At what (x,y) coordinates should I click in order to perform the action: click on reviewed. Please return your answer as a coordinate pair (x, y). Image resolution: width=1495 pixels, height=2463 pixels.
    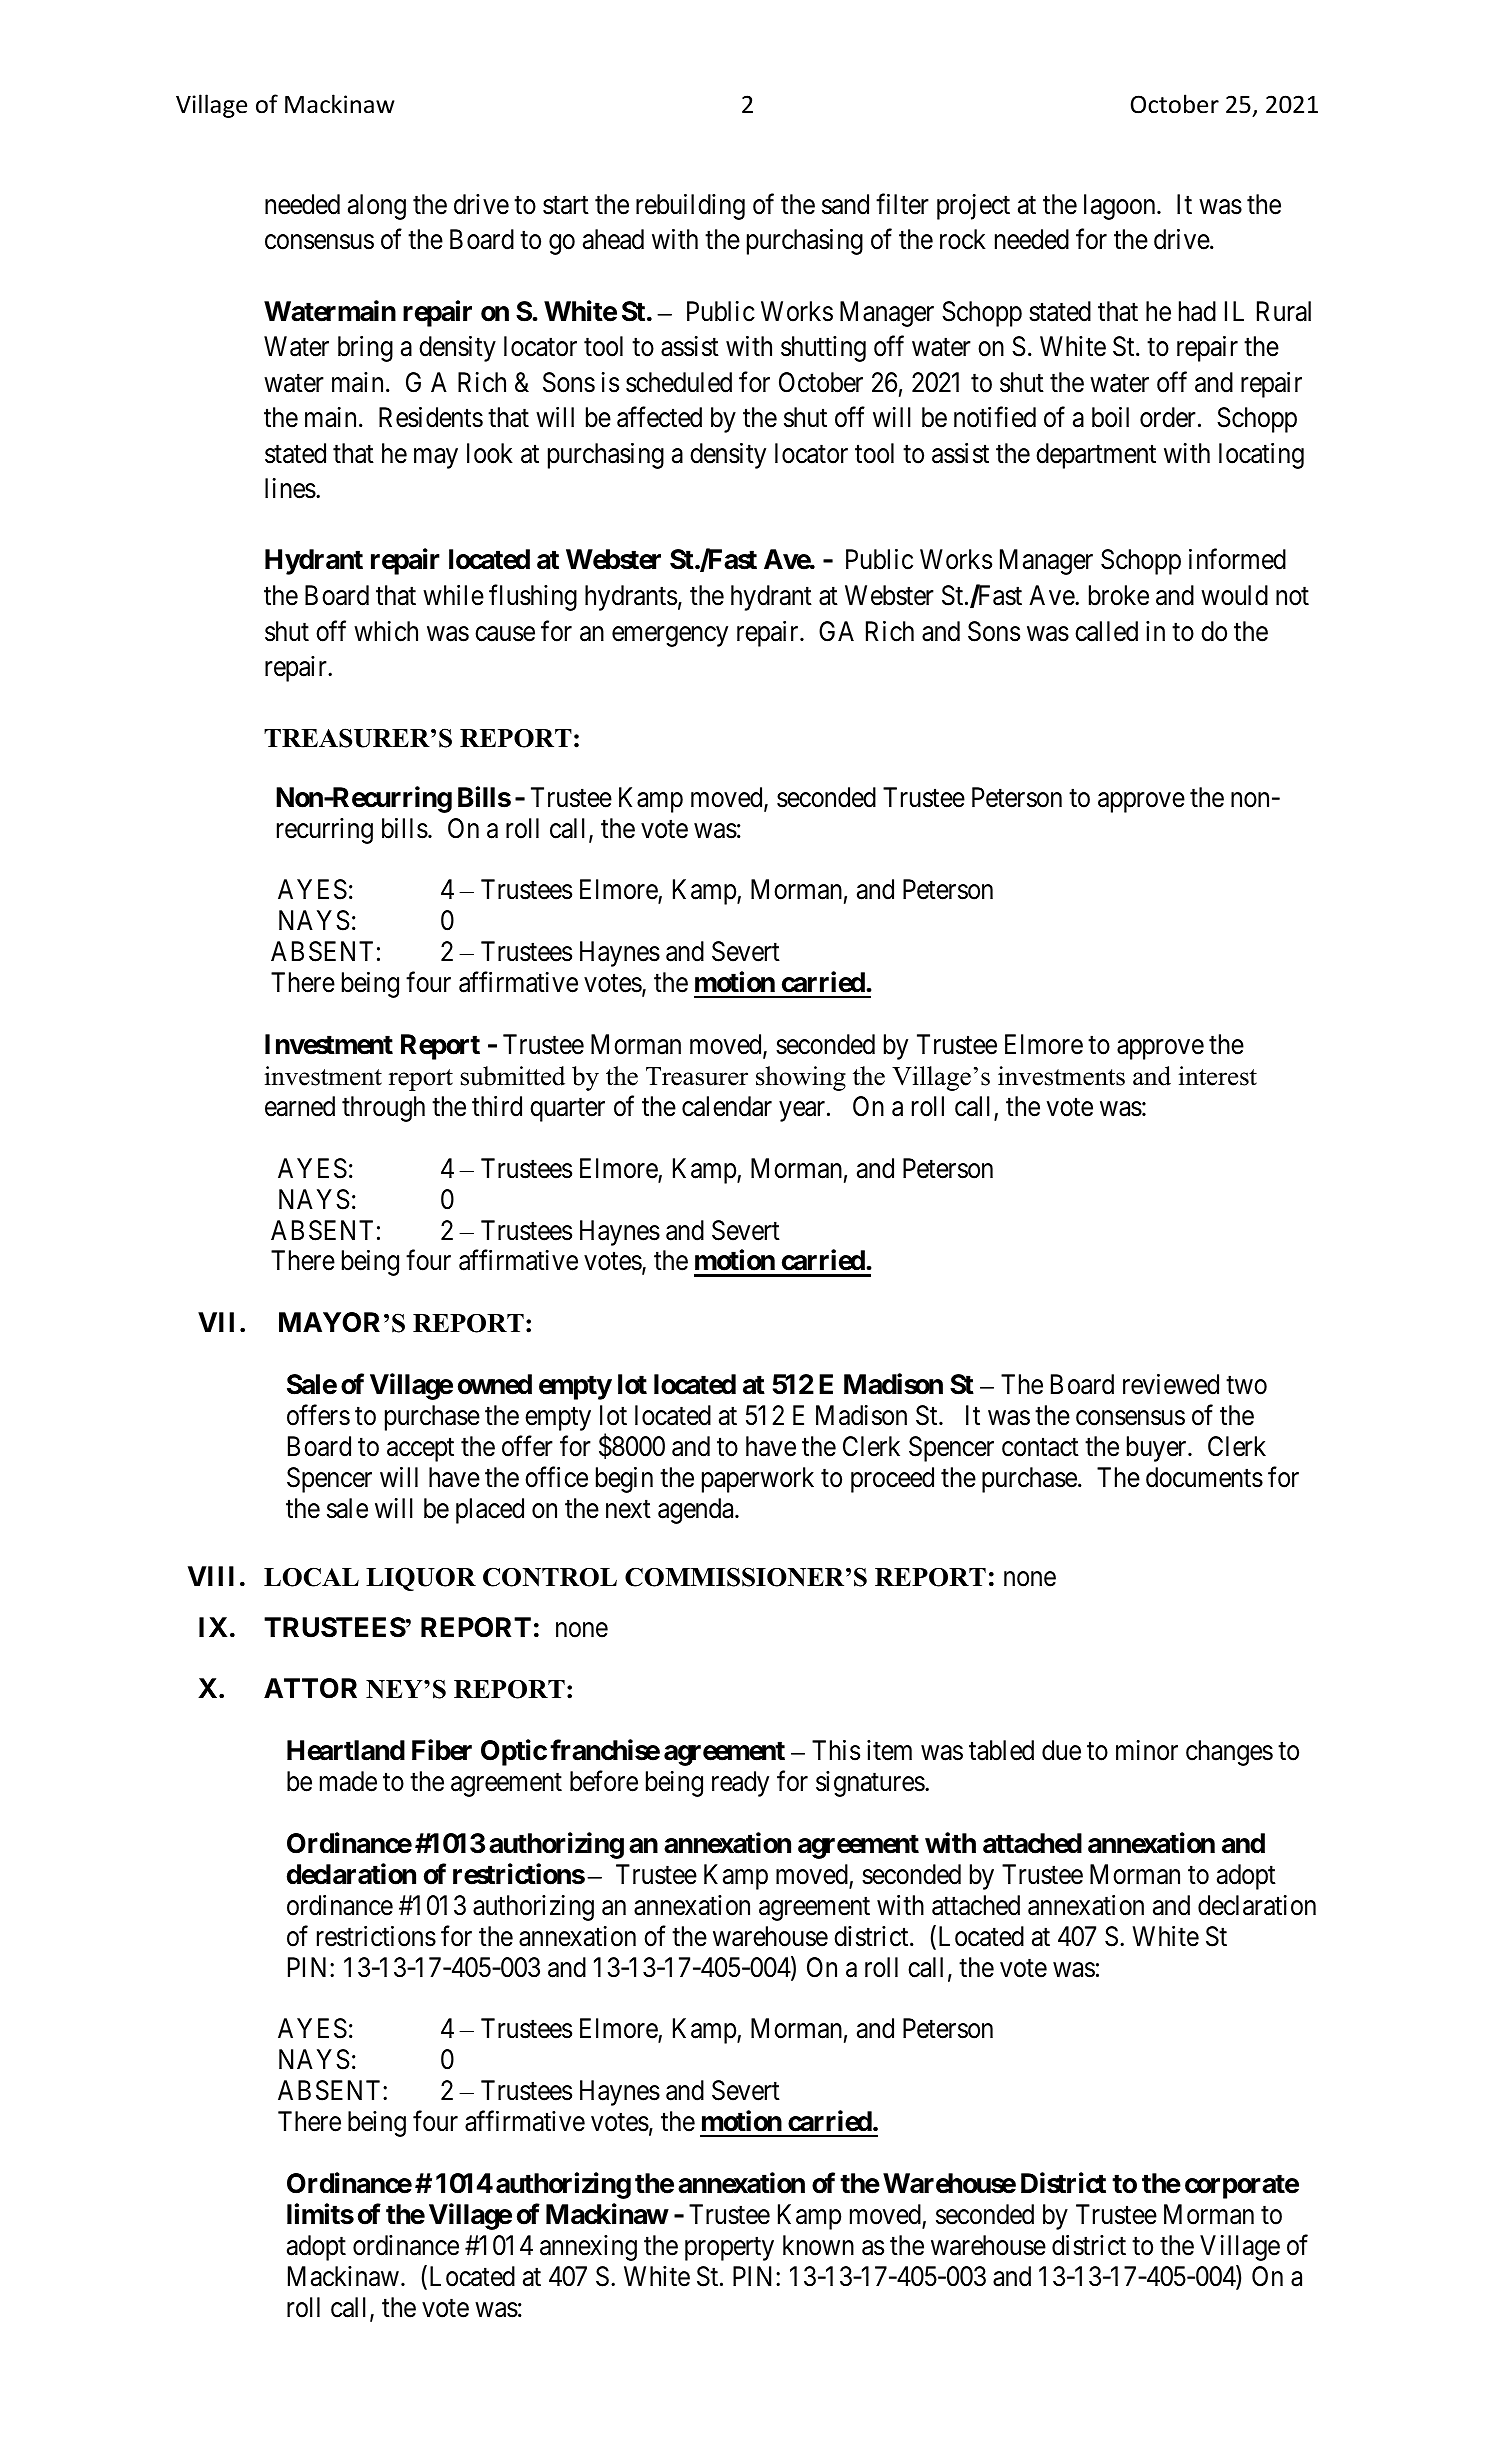
    Looking at the image, I should click on (1171, 1384).
